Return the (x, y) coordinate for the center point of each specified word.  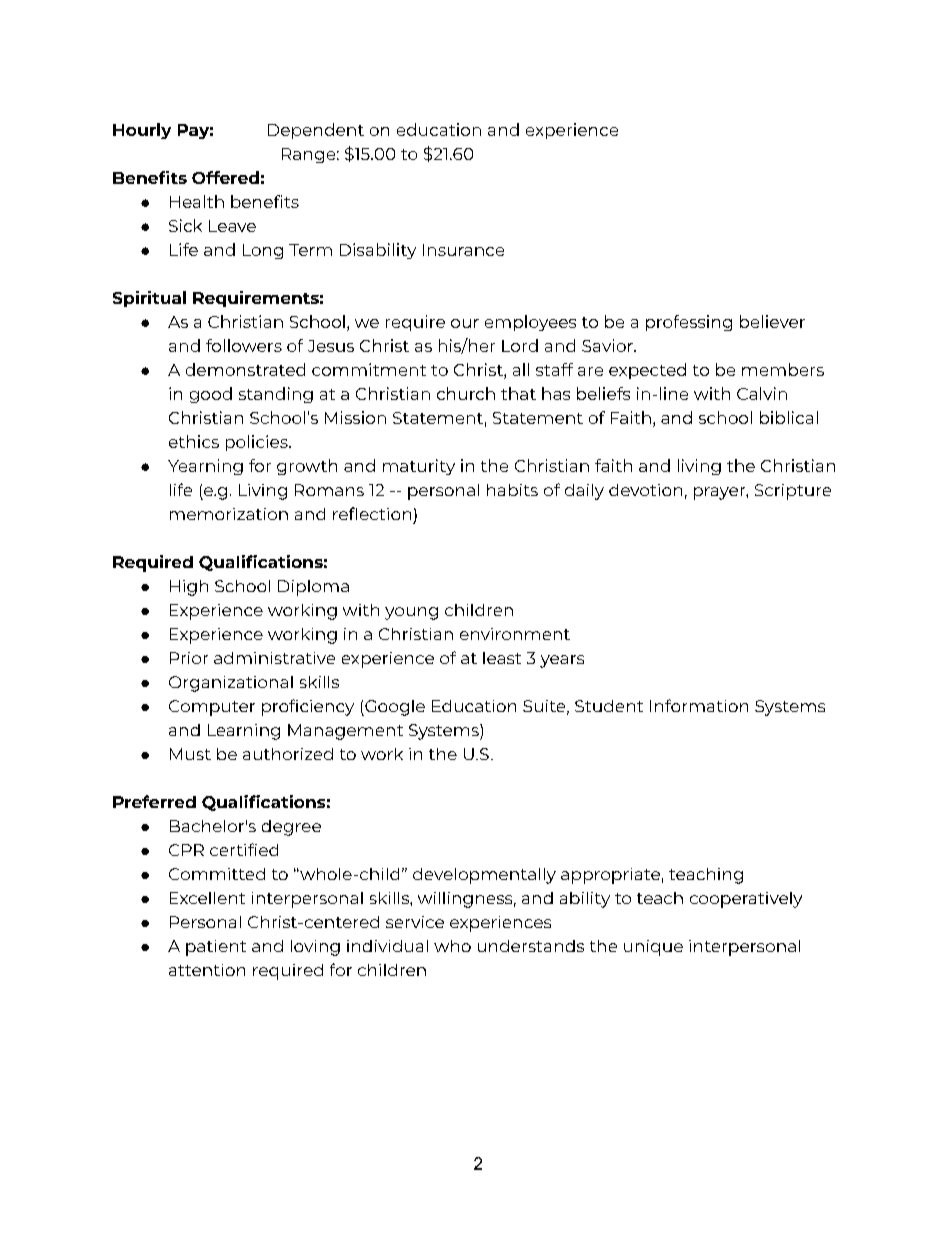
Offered (225, 177)
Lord (520, 345)
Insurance (463, 250)
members (783, 369)
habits (512, 490)
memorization (229, 514)
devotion (645, 490)
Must (190, 754)
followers (244, 345)
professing (689, 323)
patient (216, 948)
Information (699, 705)
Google (394, 708)
